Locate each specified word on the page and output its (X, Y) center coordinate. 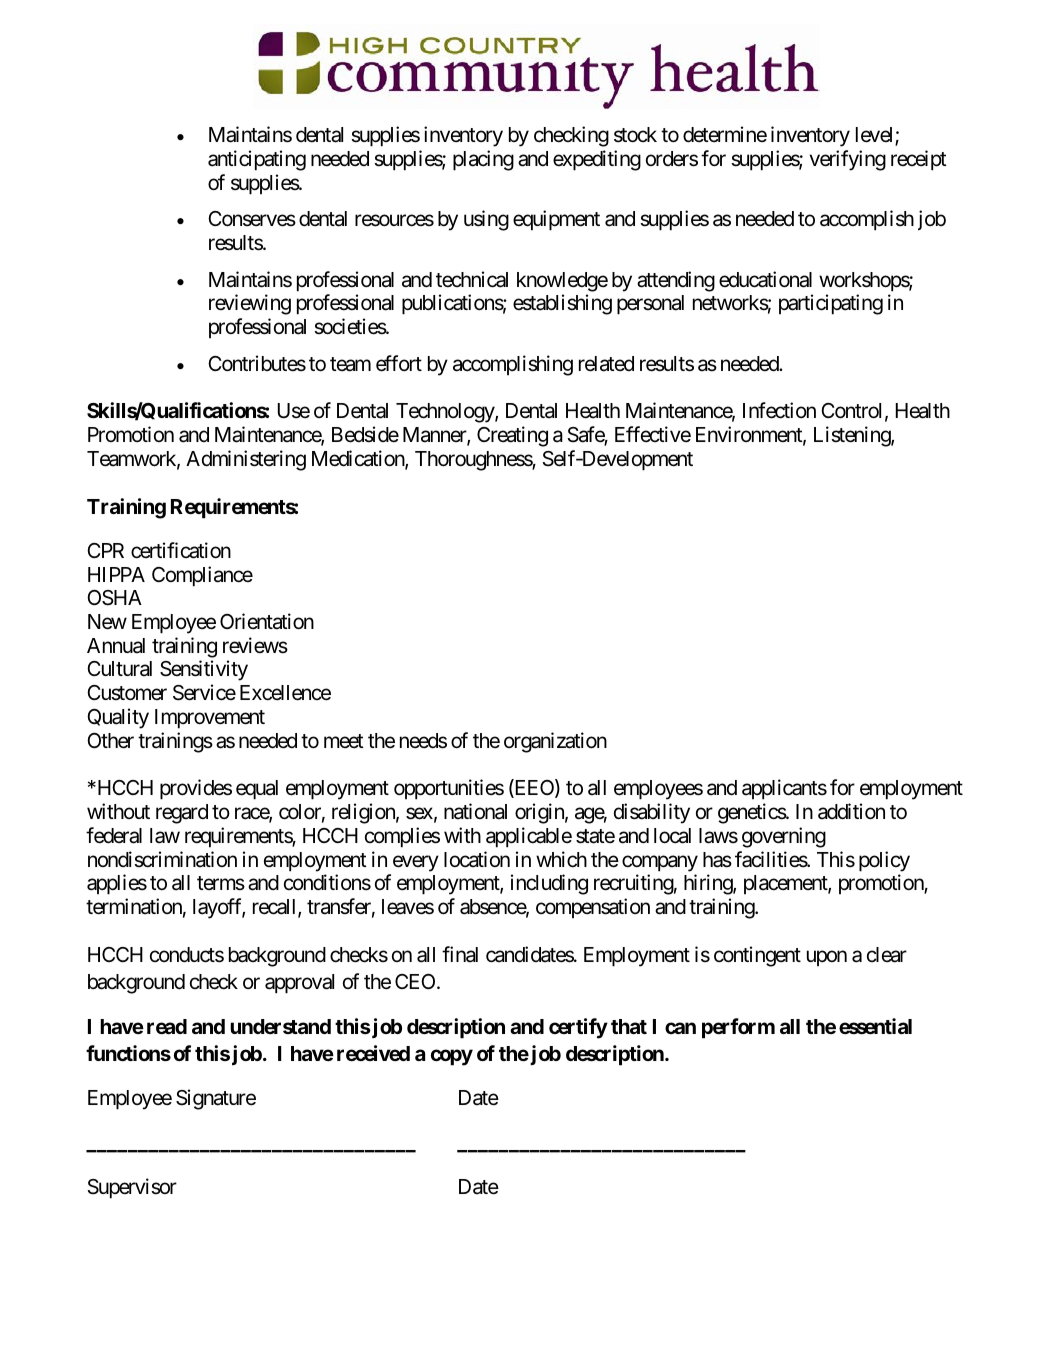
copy (452, 1057)
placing (483, 160)
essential (875, 1026)
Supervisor (132, 1188)
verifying (848, 160)
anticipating (257, 160)
